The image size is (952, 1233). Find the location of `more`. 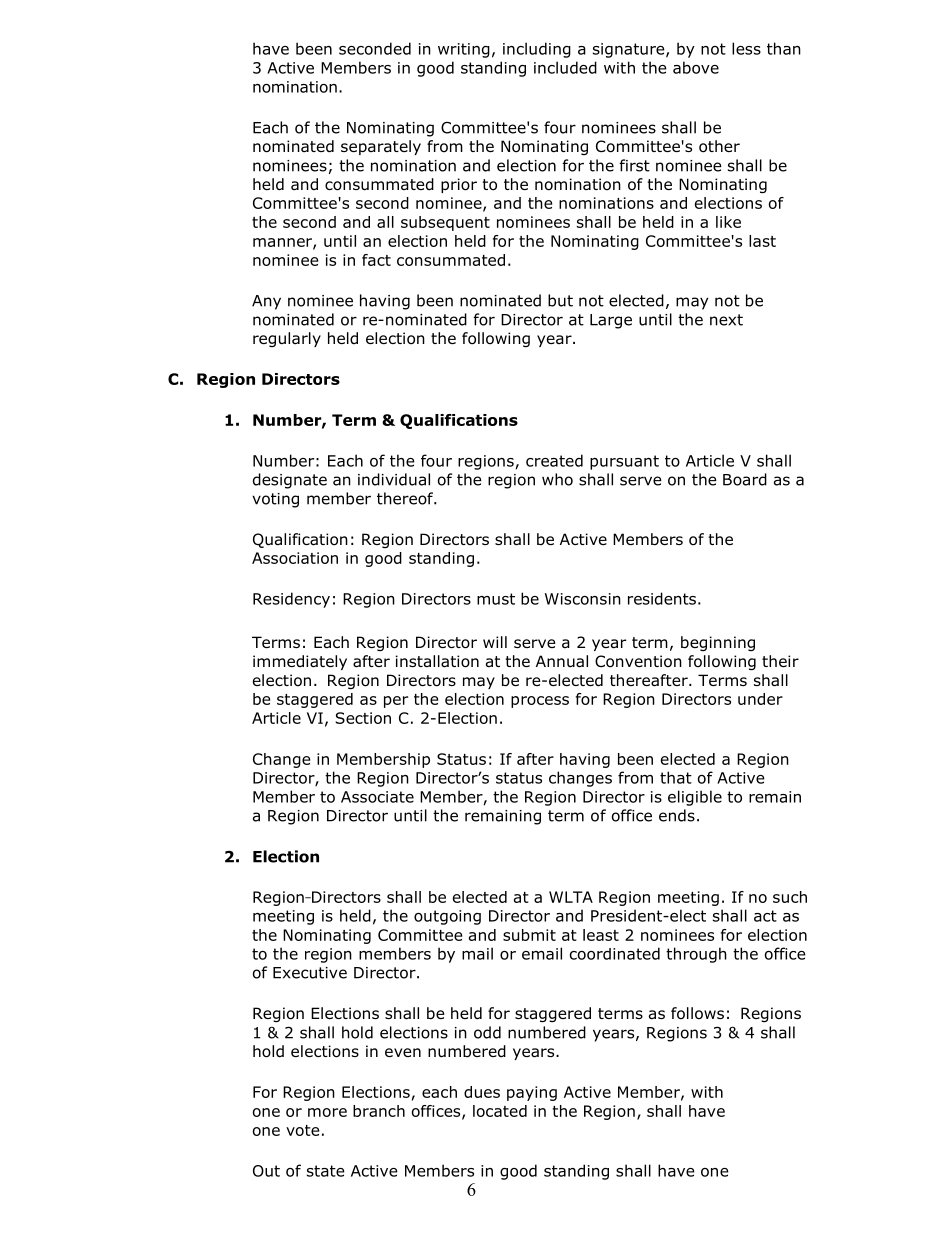

more is located at coordinates (327, 1112).
